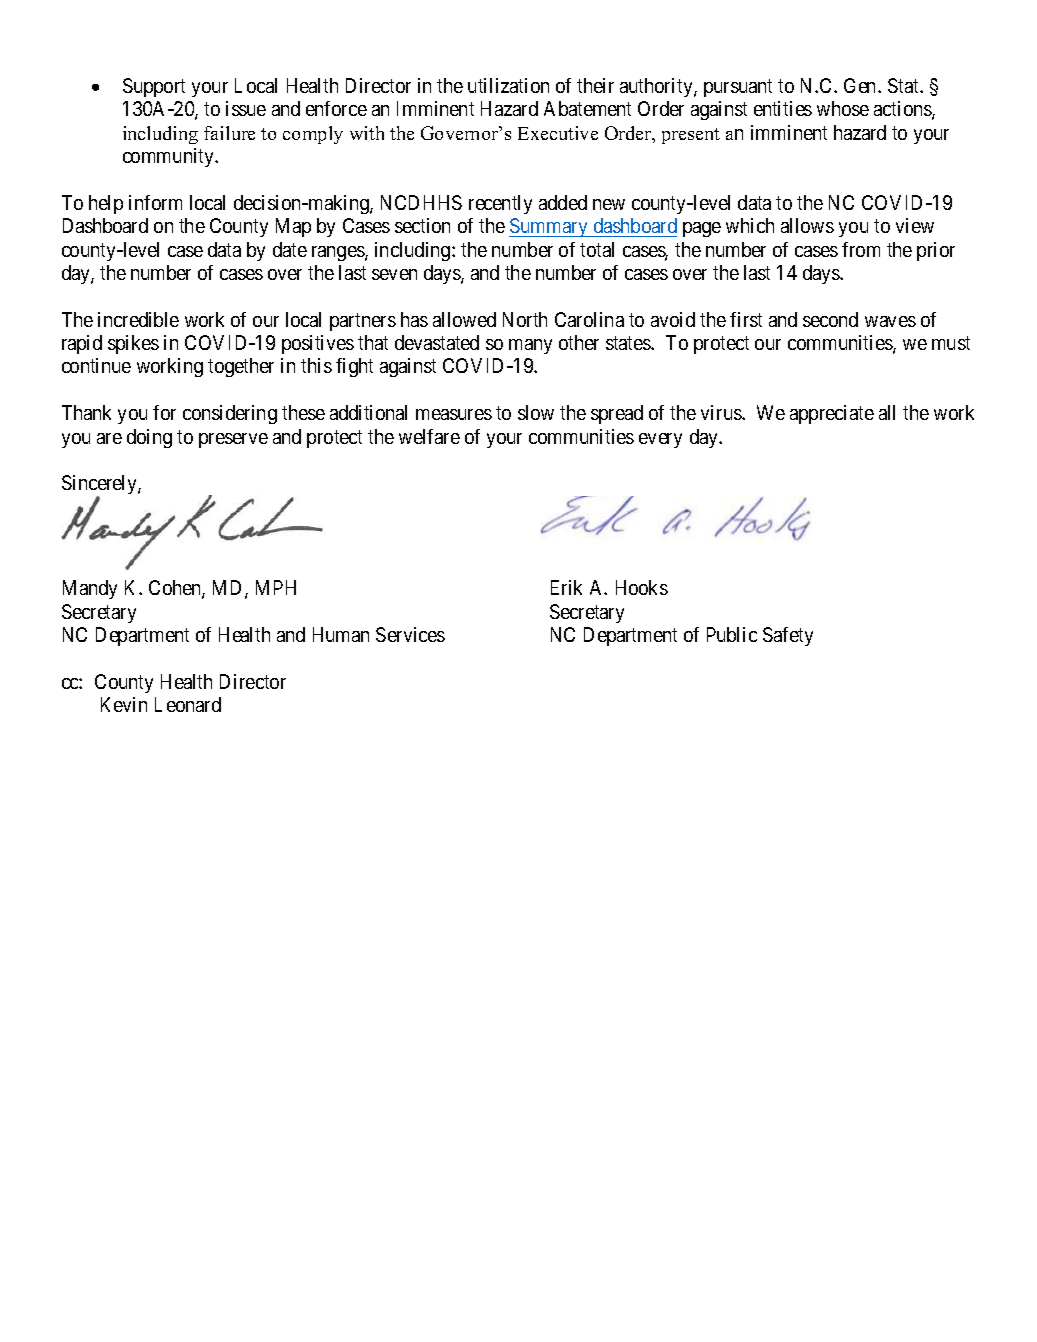  I want to click on Support, so click(154, 87).
